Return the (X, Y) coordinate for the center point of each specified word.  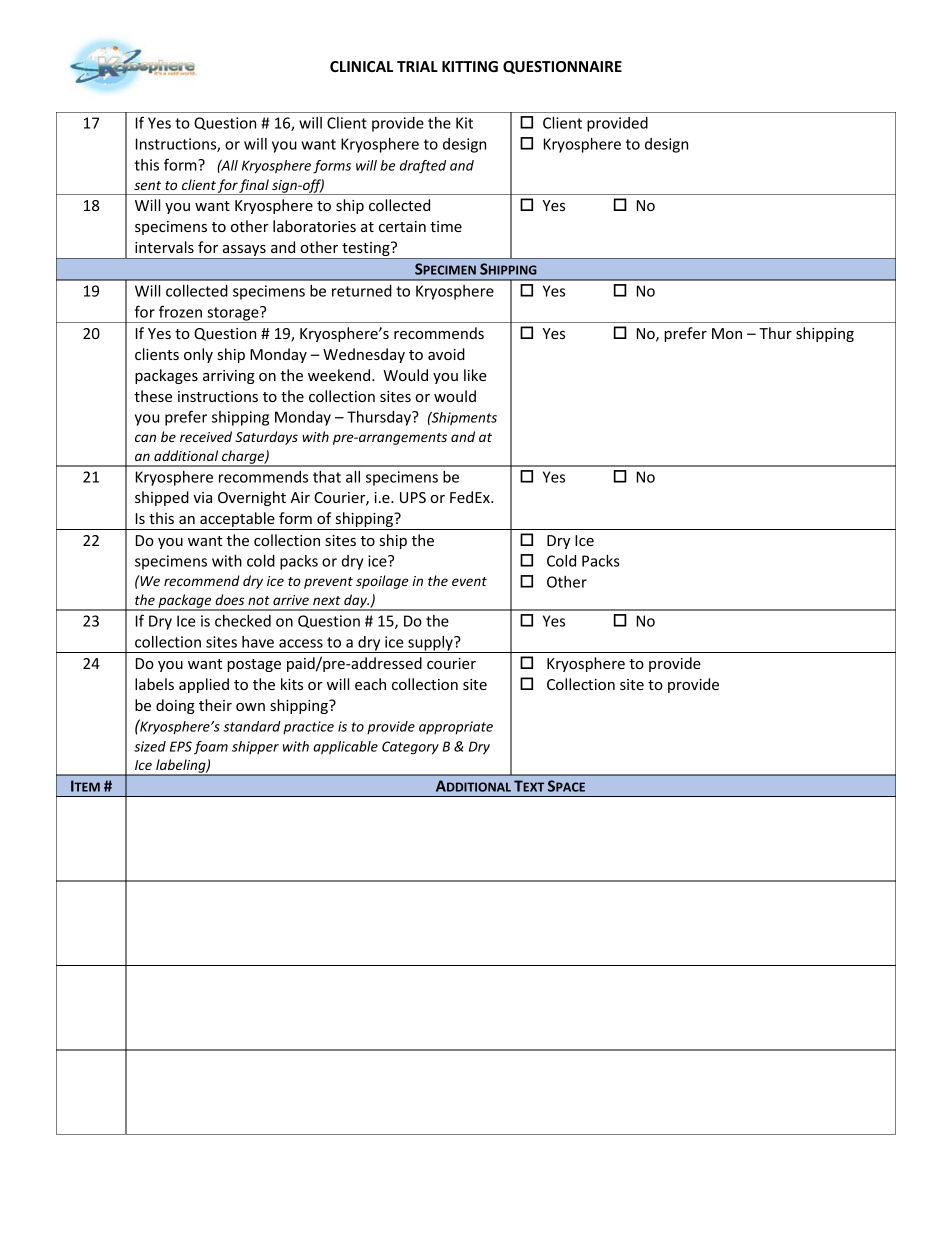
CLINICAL (361, 66)
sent (147, 185)
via (202, 497)
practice (308, 727)
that (327, 477)
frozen (180, 311)
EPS (181, 746)
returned (362, 291)
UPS (413, 497)
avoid (446, 354)
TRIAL (417, 66)
